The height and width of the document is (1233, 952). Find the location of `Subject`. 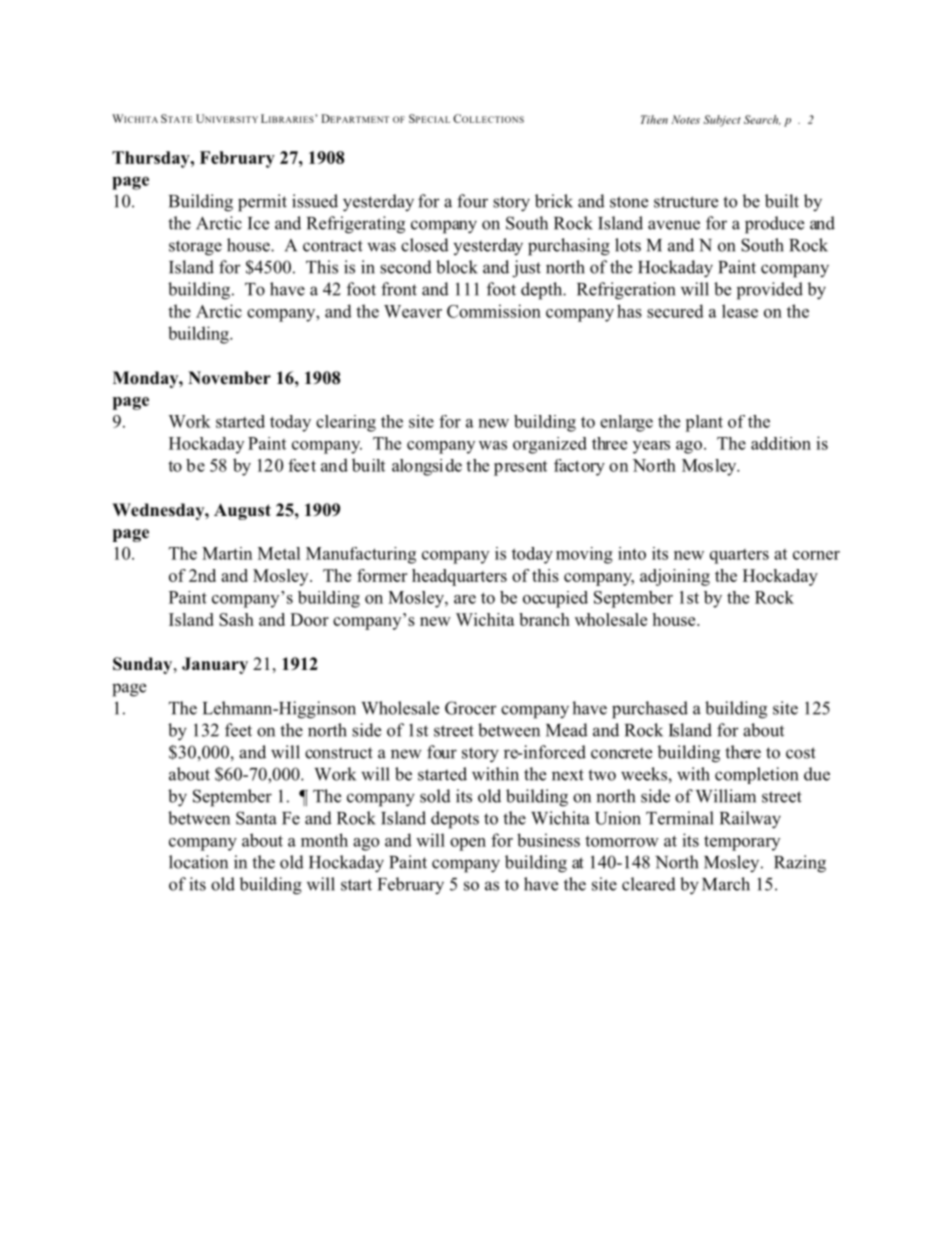

Subject is located at coordinates (722, 121).
